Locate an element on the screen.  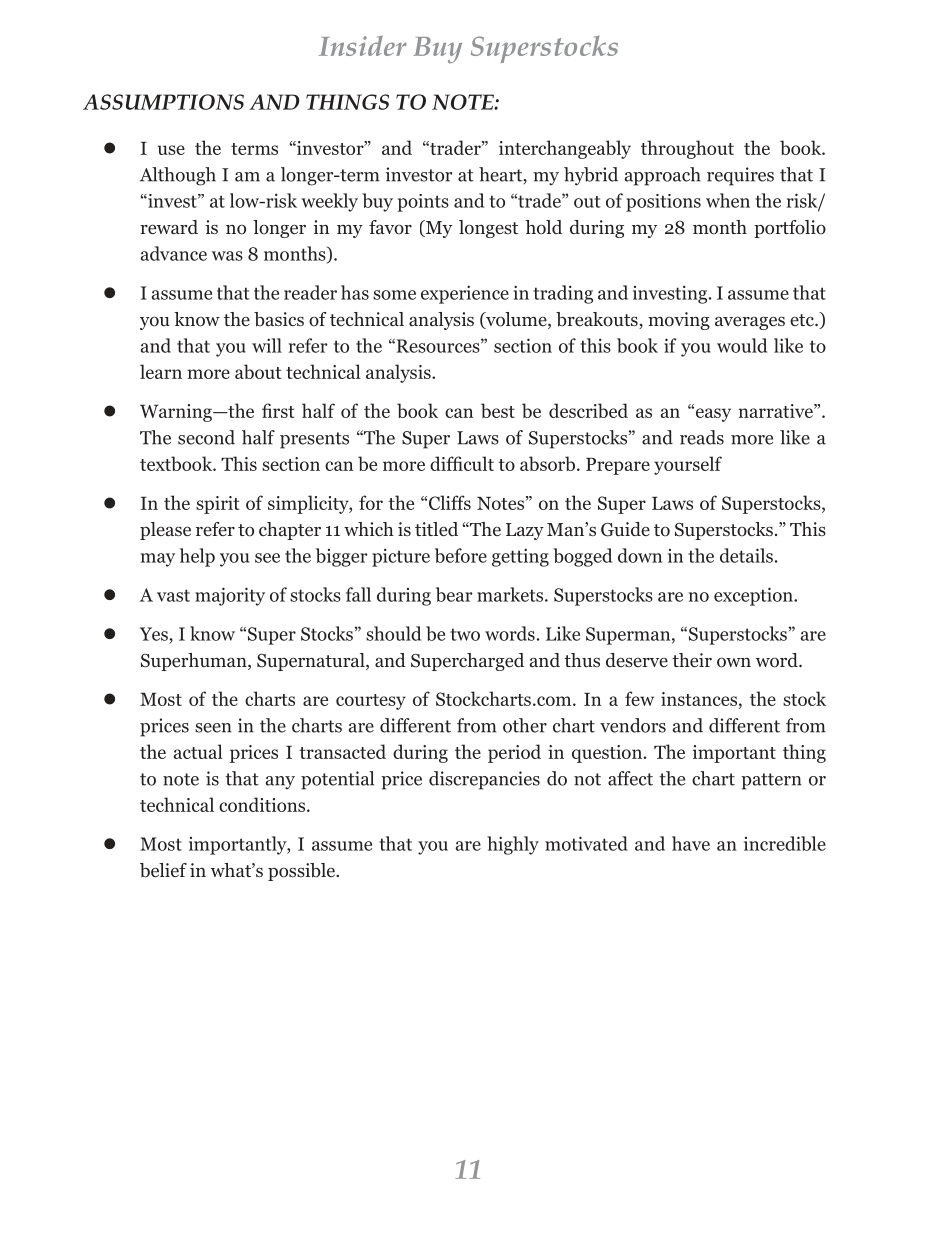
have is located at coordinates (691, 843).
